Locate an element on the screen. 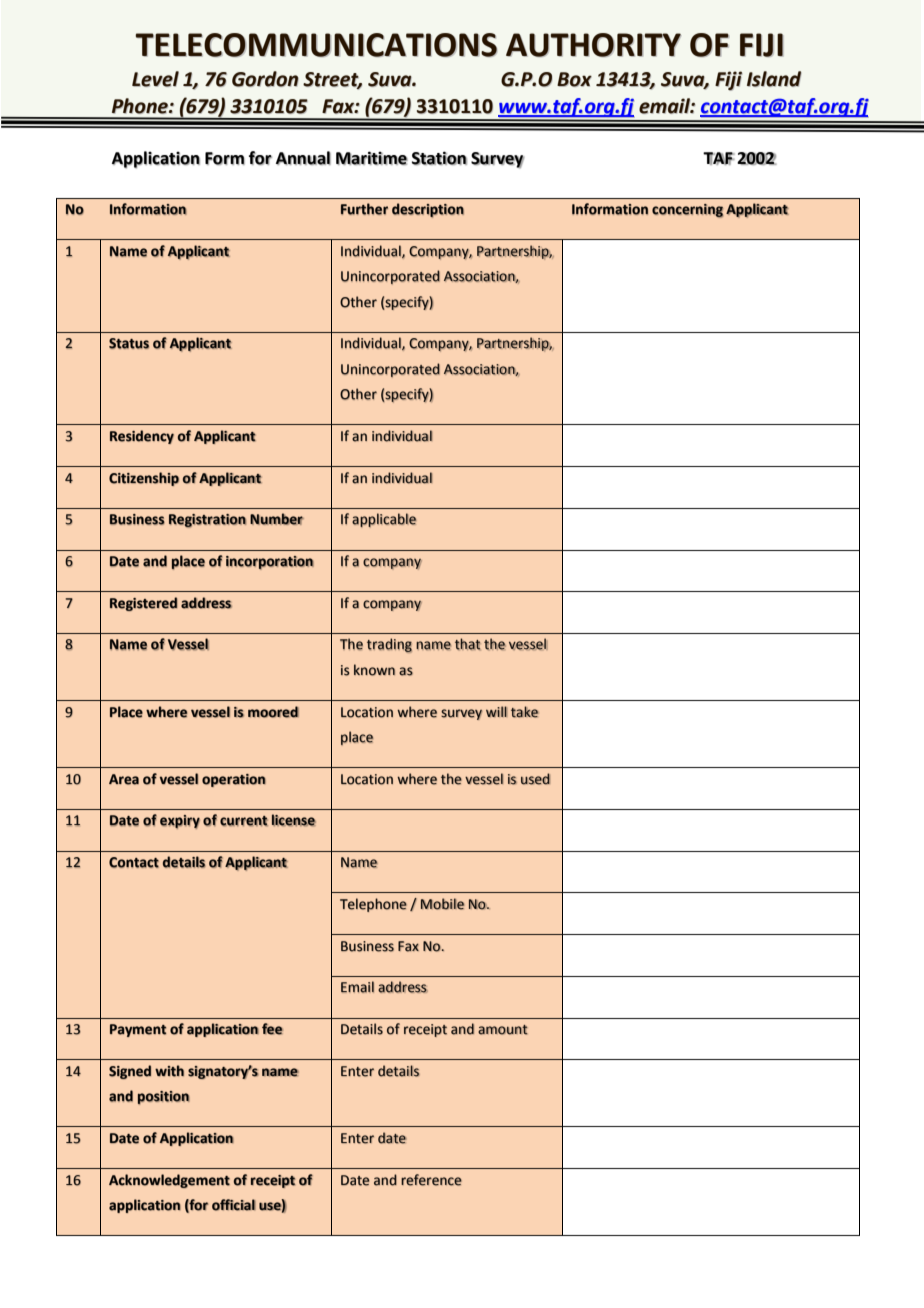 This screenshot has height=1308, width=924. take is located at coordinates (525, 712).
